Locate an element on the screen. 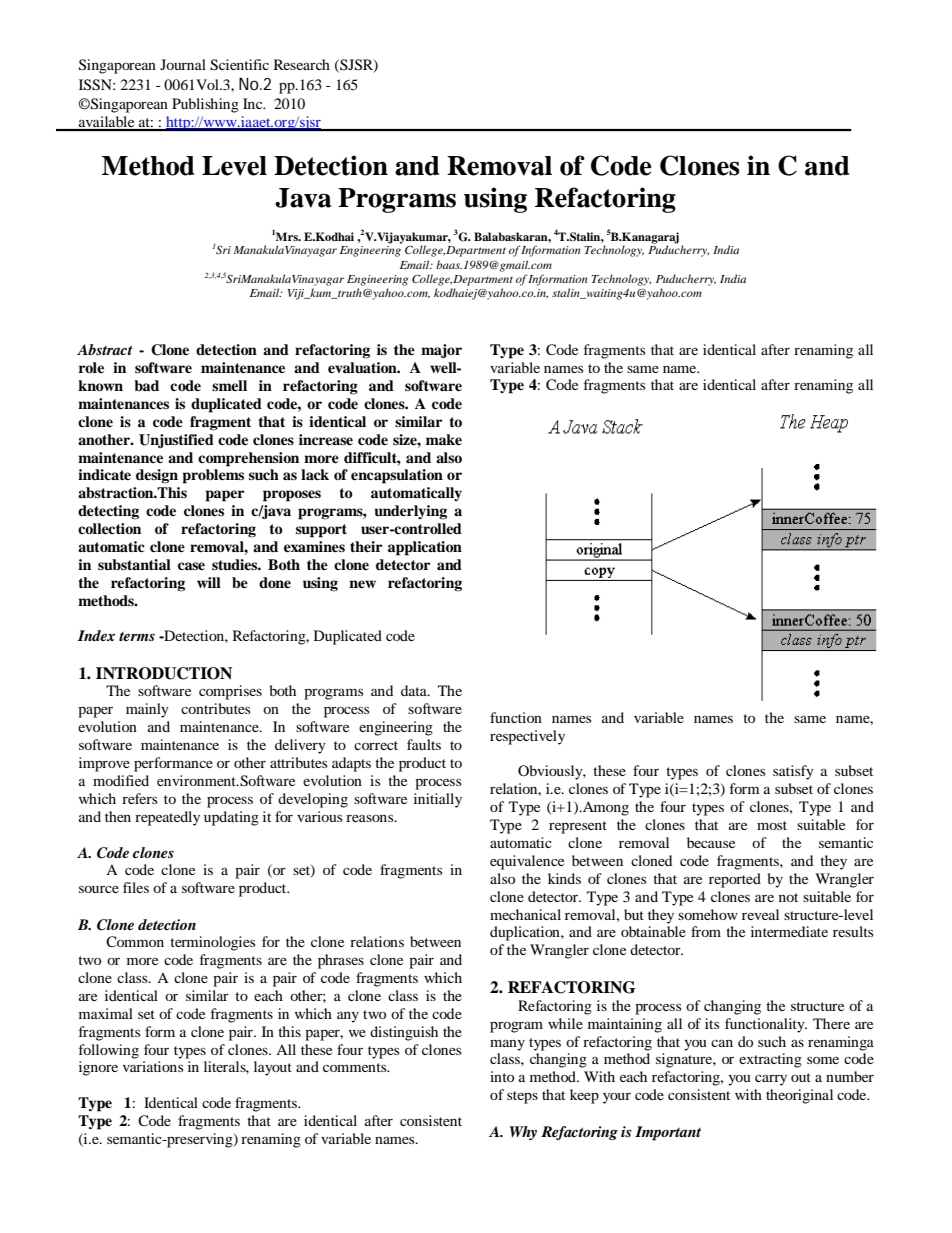 The image size is (952, 1233). satisfy is located at coordinates (793, 772).
